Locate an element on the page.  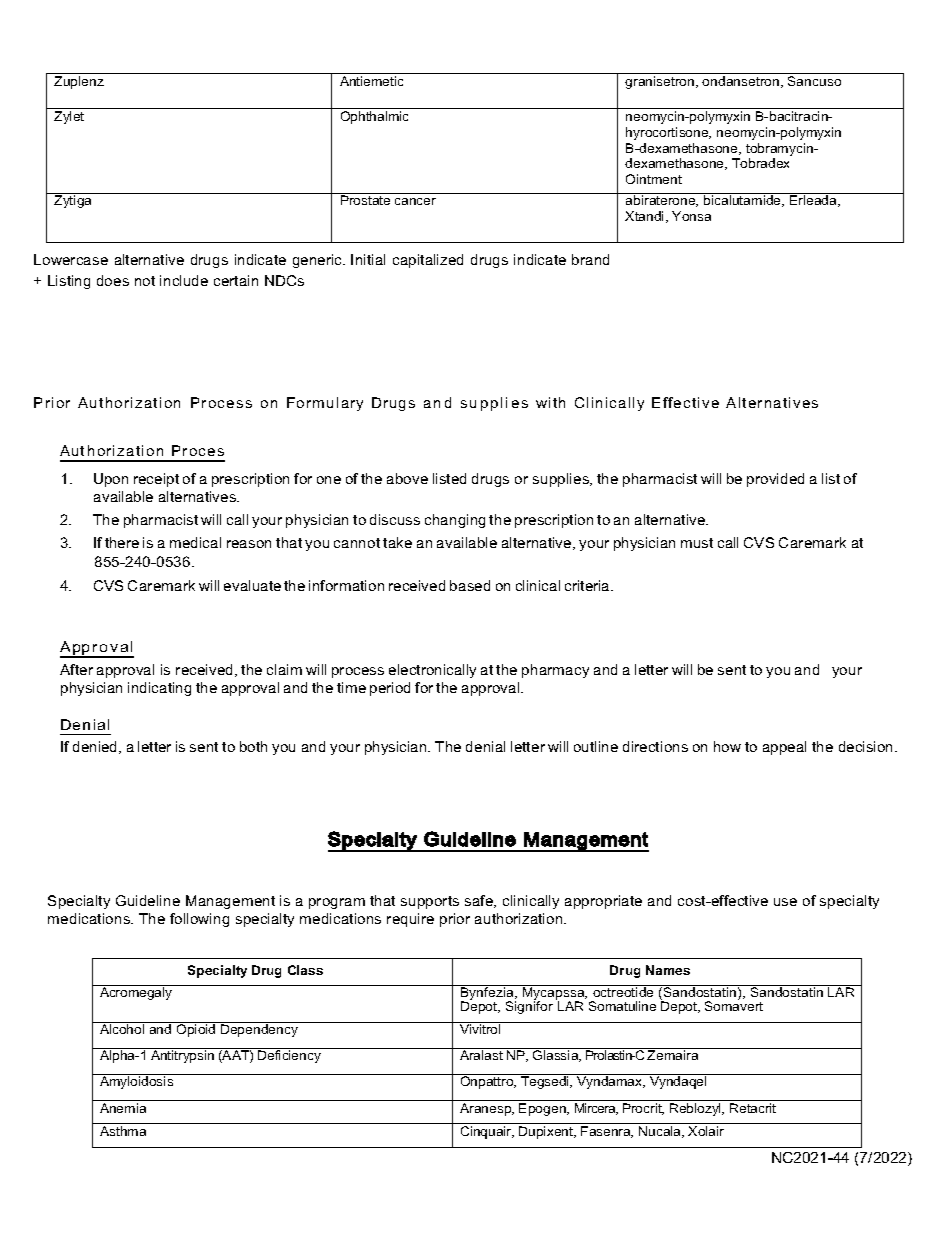
Ophthalmic is located at coordinates (374, 117).
